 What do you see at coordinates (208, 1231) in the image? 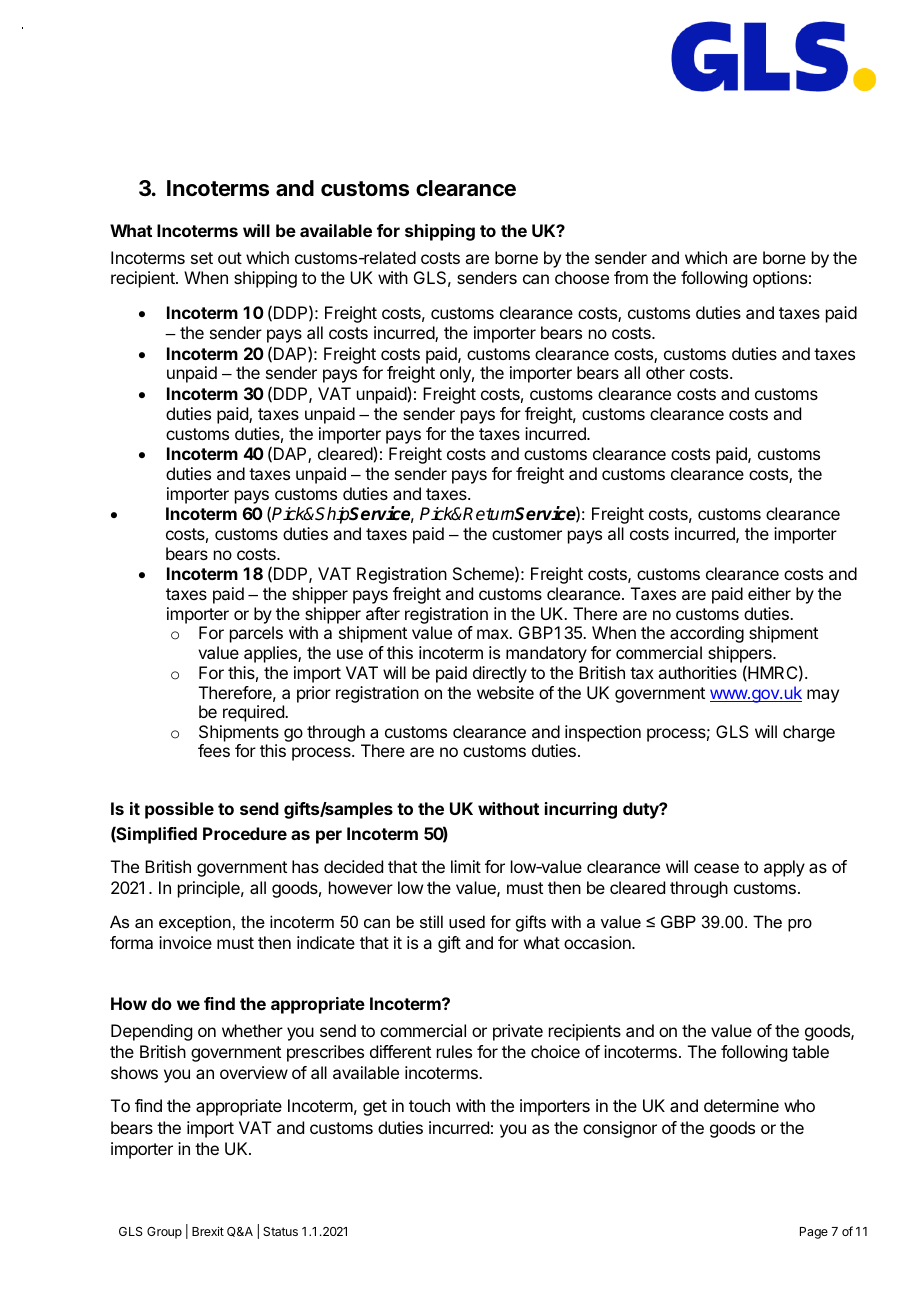
I see `Brexit` at bounding box center [208, 1231].
